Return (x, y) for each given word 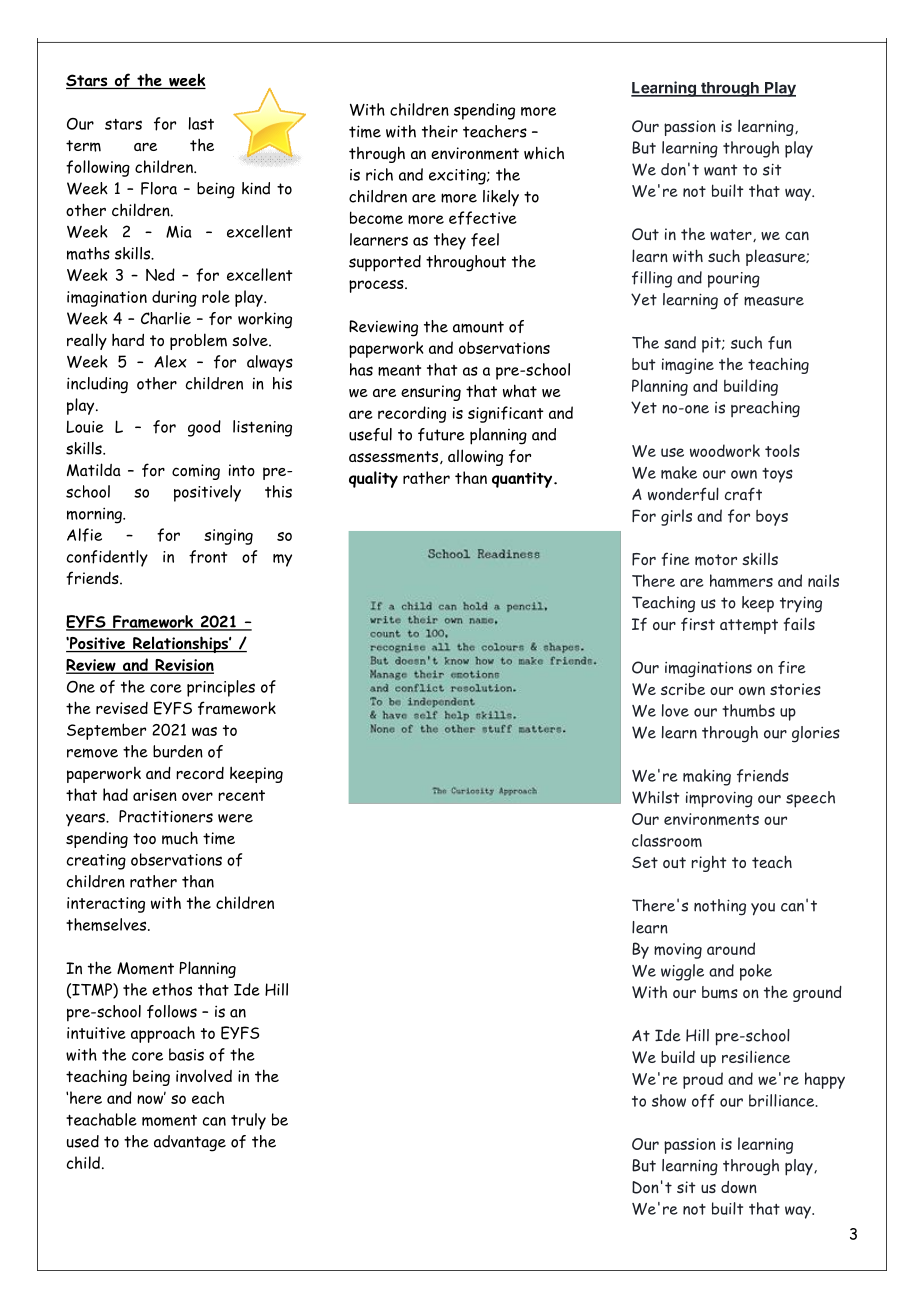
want (720, 170)
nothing (720, 907)
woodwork (725, 450)
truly (248, 1121)
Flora (159, 188)
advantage (190, 1143)
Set (645, 862)
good (204, 428)
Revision (183, 666)
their (440, 131)
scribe (683, 689)
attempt (749, 626)
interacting (106, 905)
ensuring (431, 393)
